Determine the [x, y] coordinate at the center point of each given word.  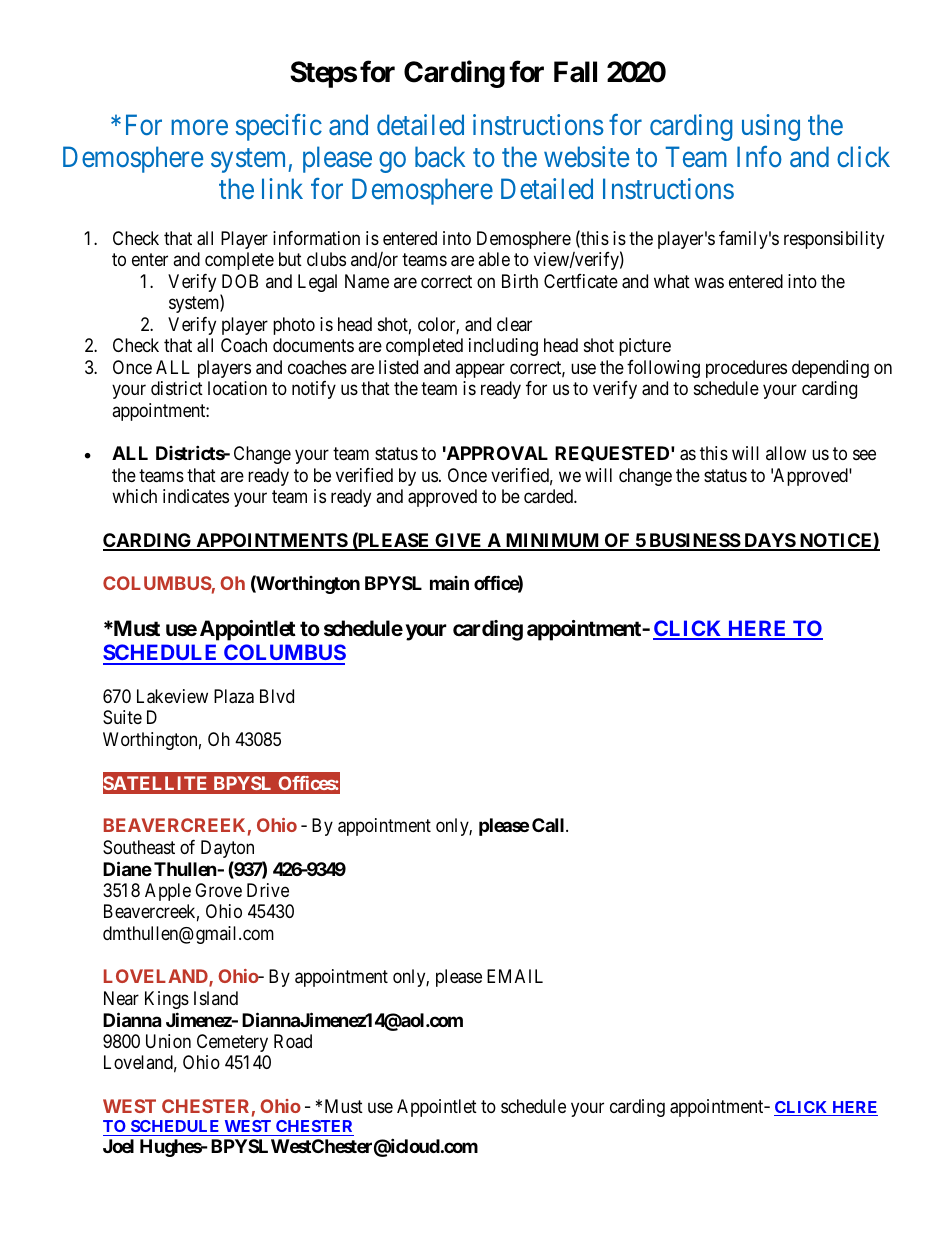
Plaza [234, 696]
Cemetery [232, 1043]
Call [549, 825]
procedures [746, 369]
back [440, 156]
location [237, 388]
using [771, 127]
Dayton [227, 849]
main [449, 583]
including [503, 347]
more [199, 127]
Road [293, 1041]
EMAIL [515, 976]
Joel [118, 1146]
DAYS [769, 541]
